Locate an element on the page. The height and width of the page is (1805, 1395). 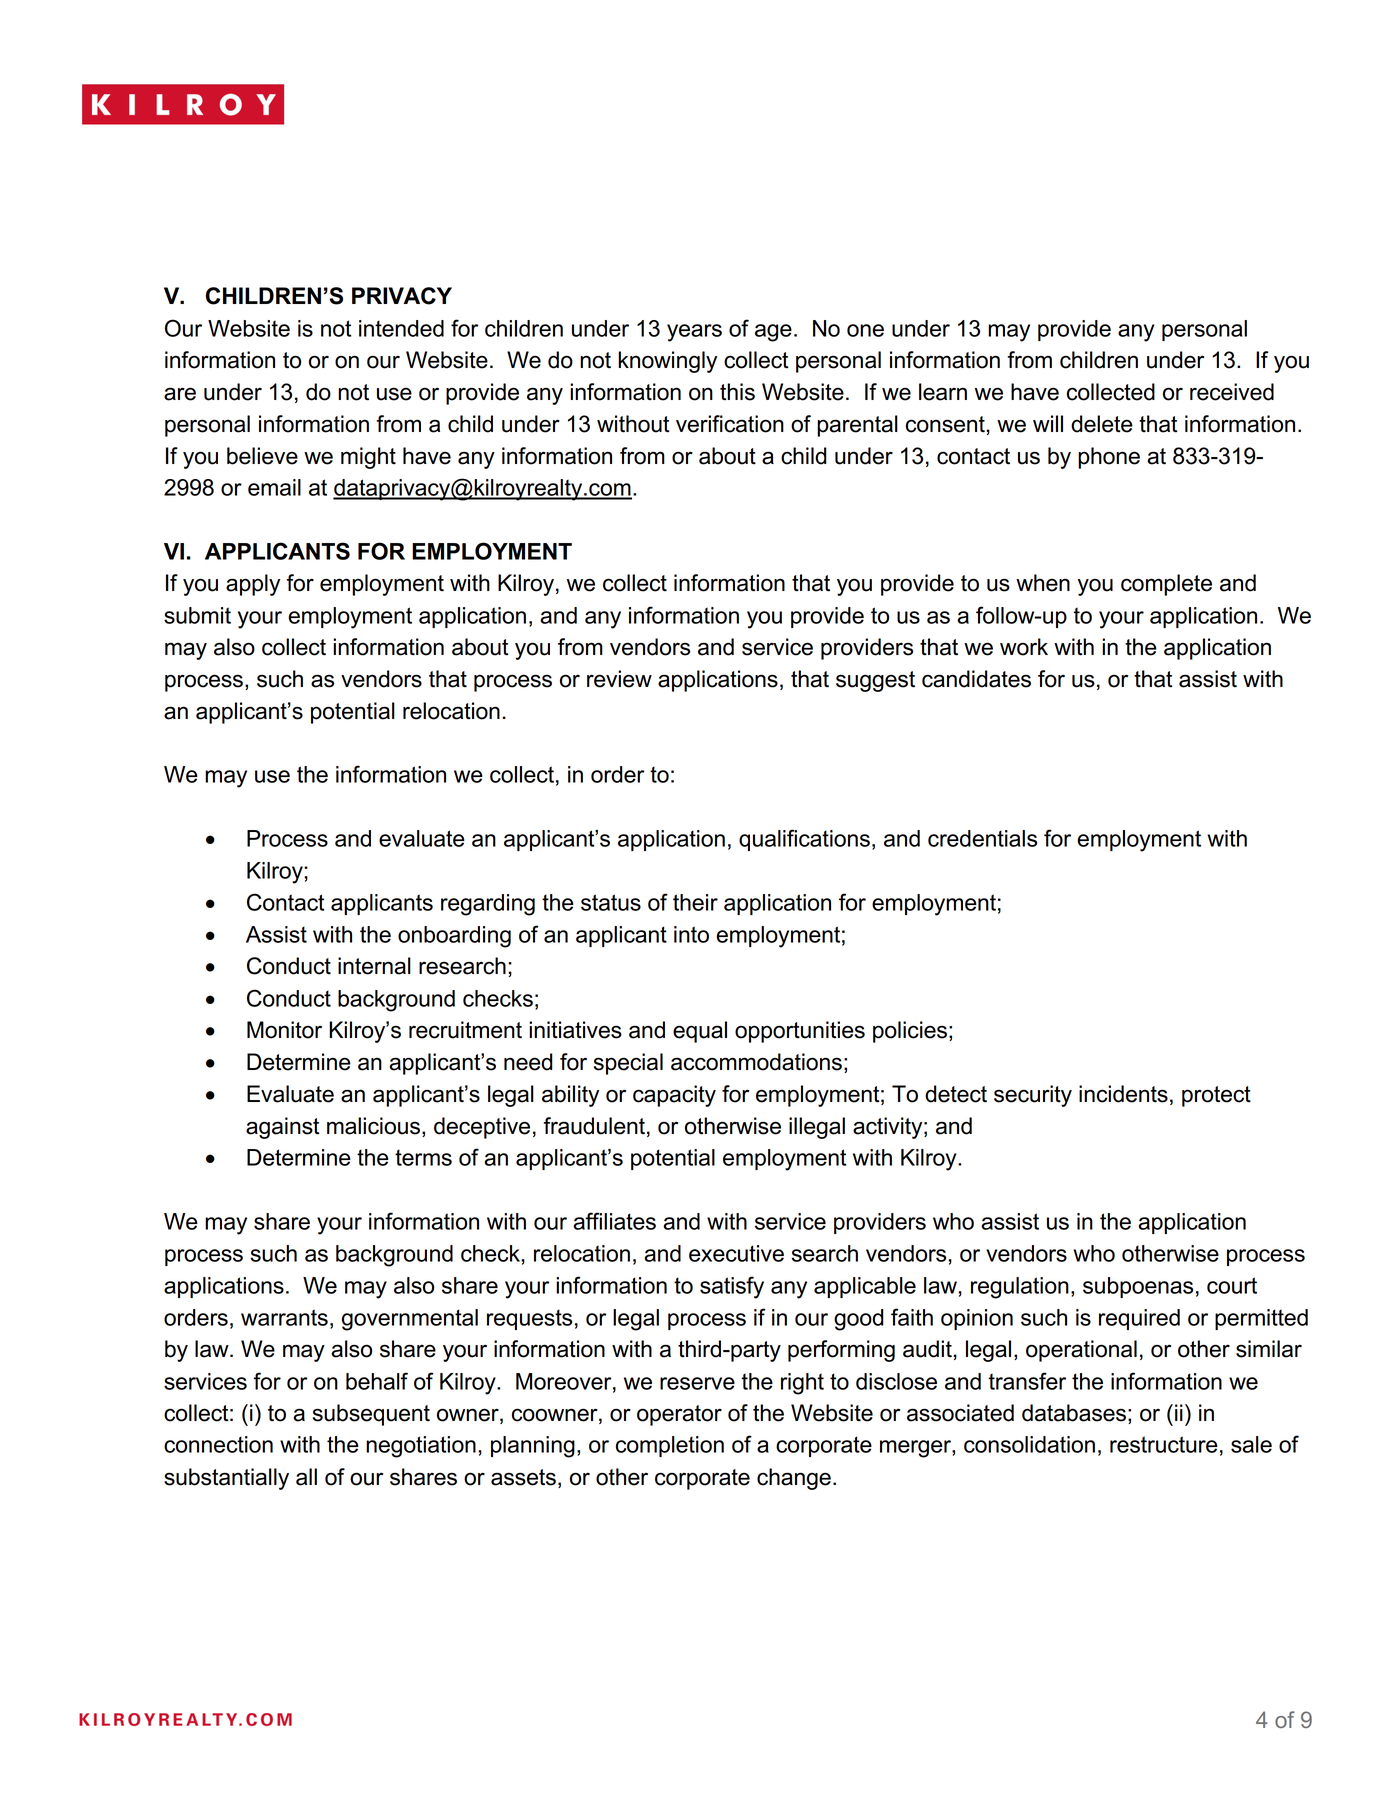
received is located at coordinates (1232, 392).
